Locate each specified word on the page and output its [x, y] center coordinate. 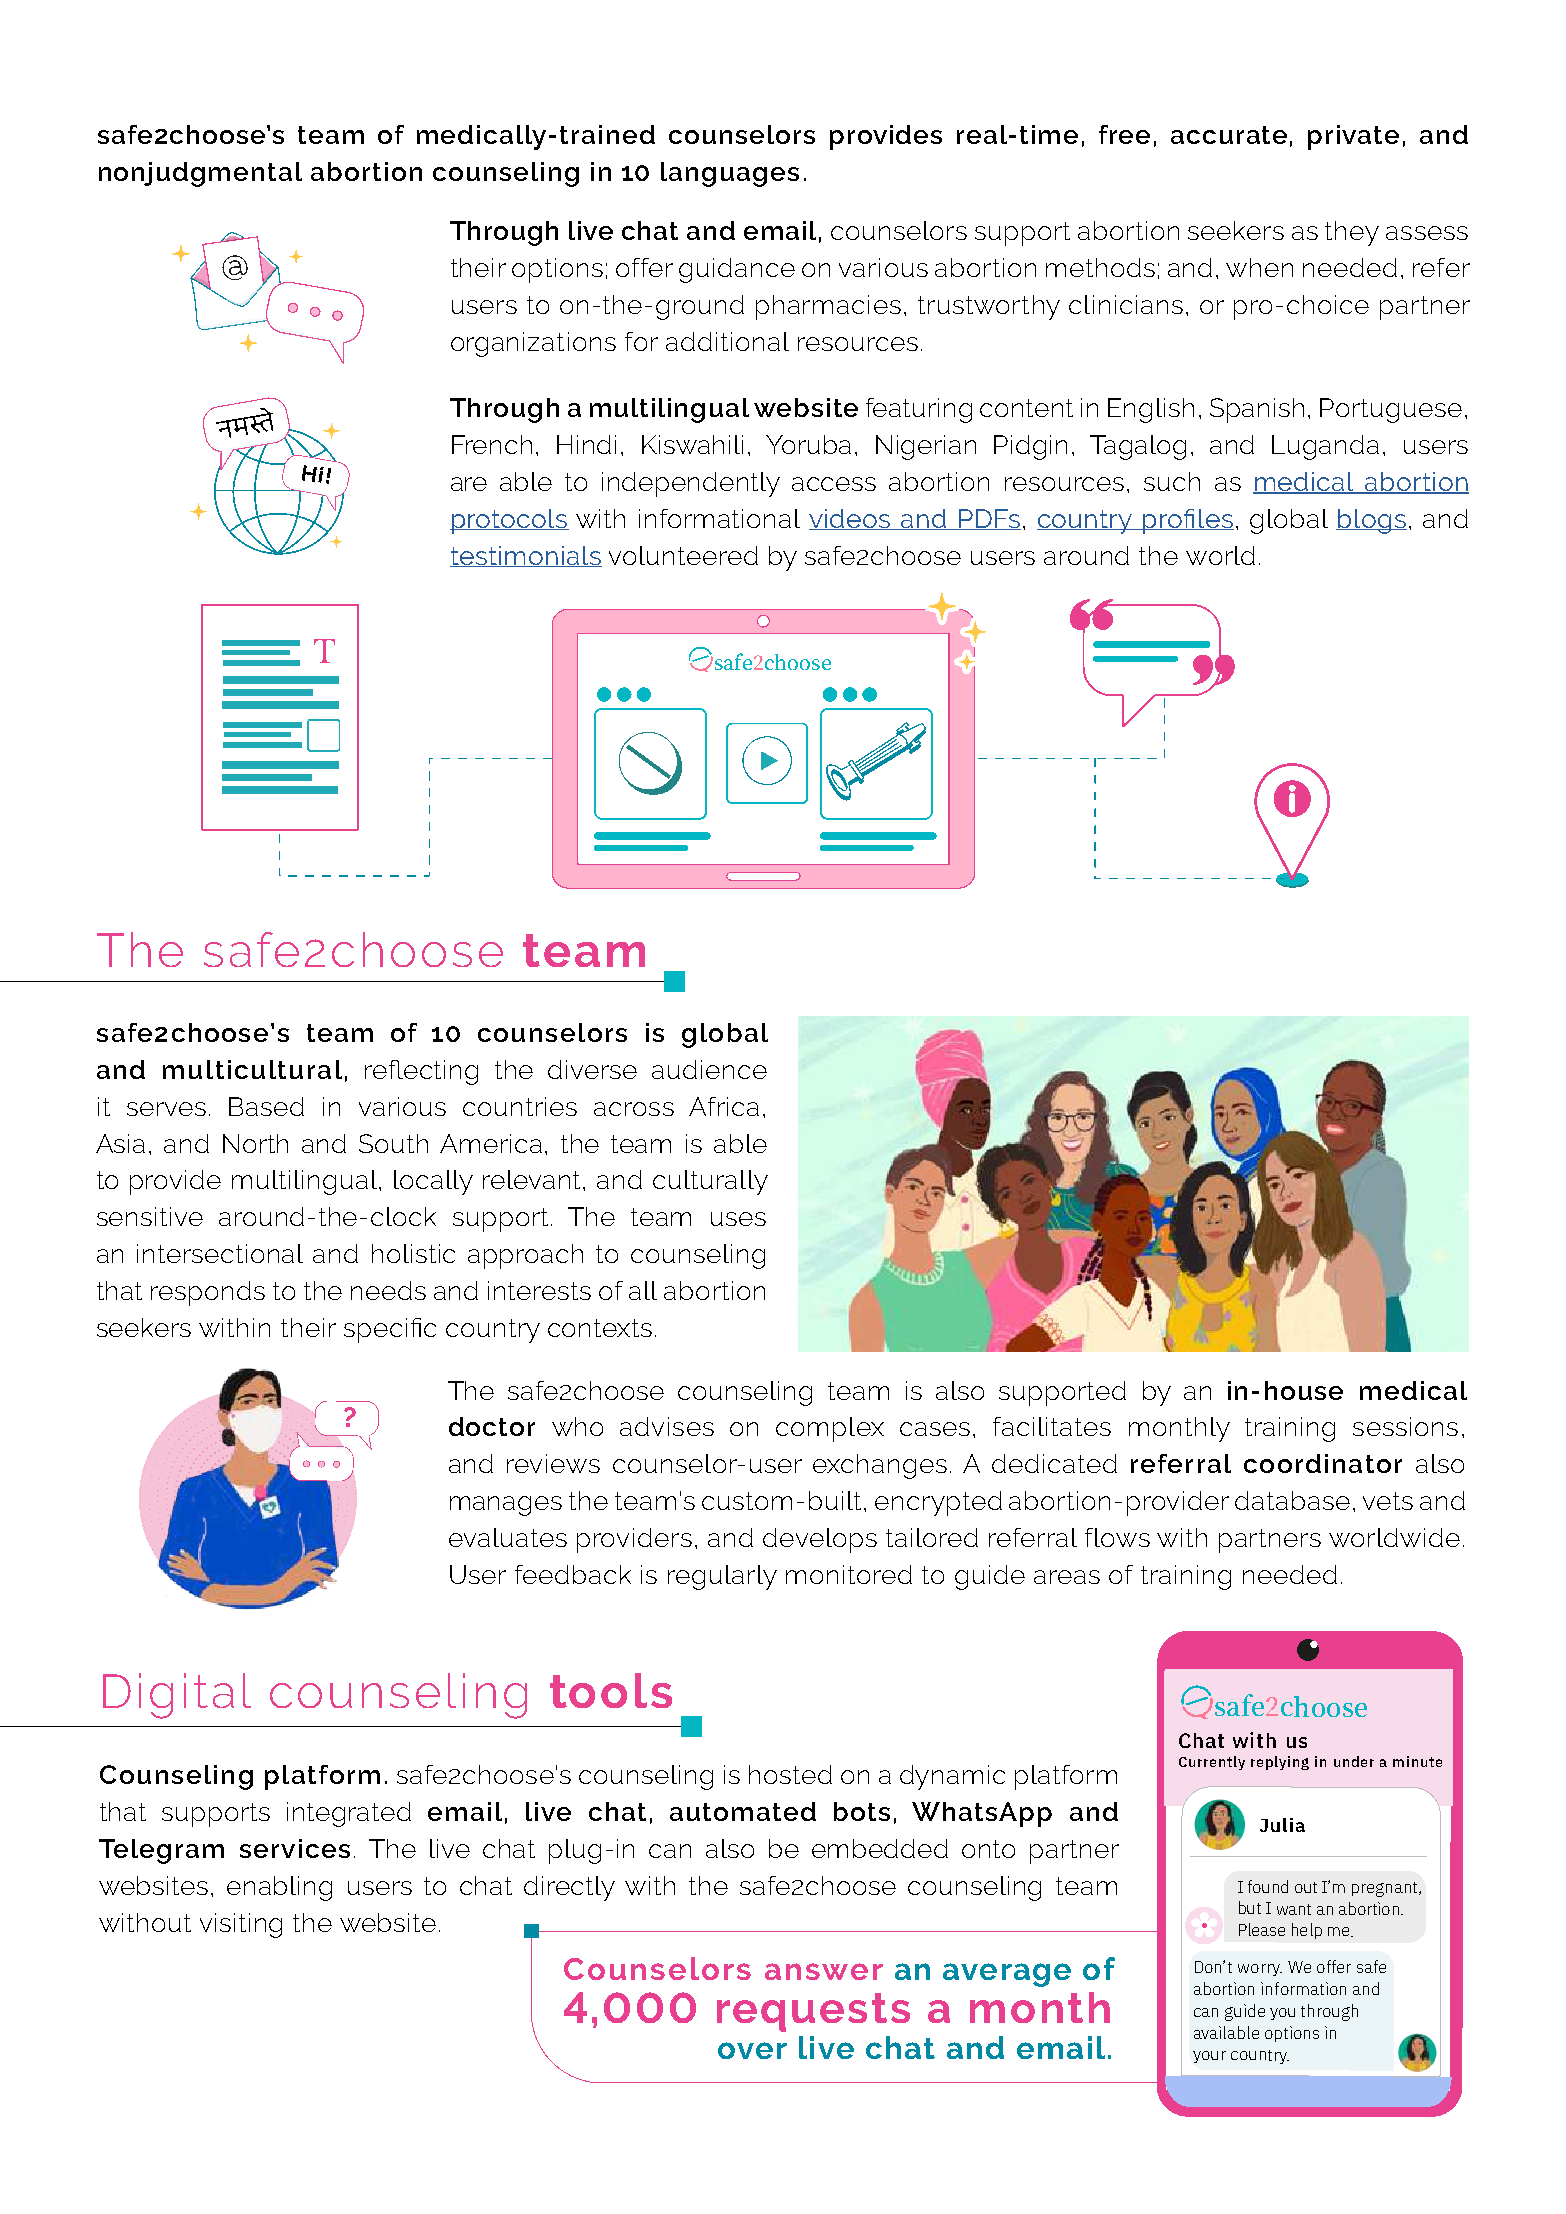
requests [813, 2012]
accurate [1229, 135]
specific [390, 1330]
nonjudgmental [200, 174]
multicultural [252, 1069]
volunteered [683, 555]
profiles [1187, 521]
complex [830, 1429]
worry [1260, 1970]
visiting [241, 1925]
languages [730, 174]
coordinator [1323, 1463]
